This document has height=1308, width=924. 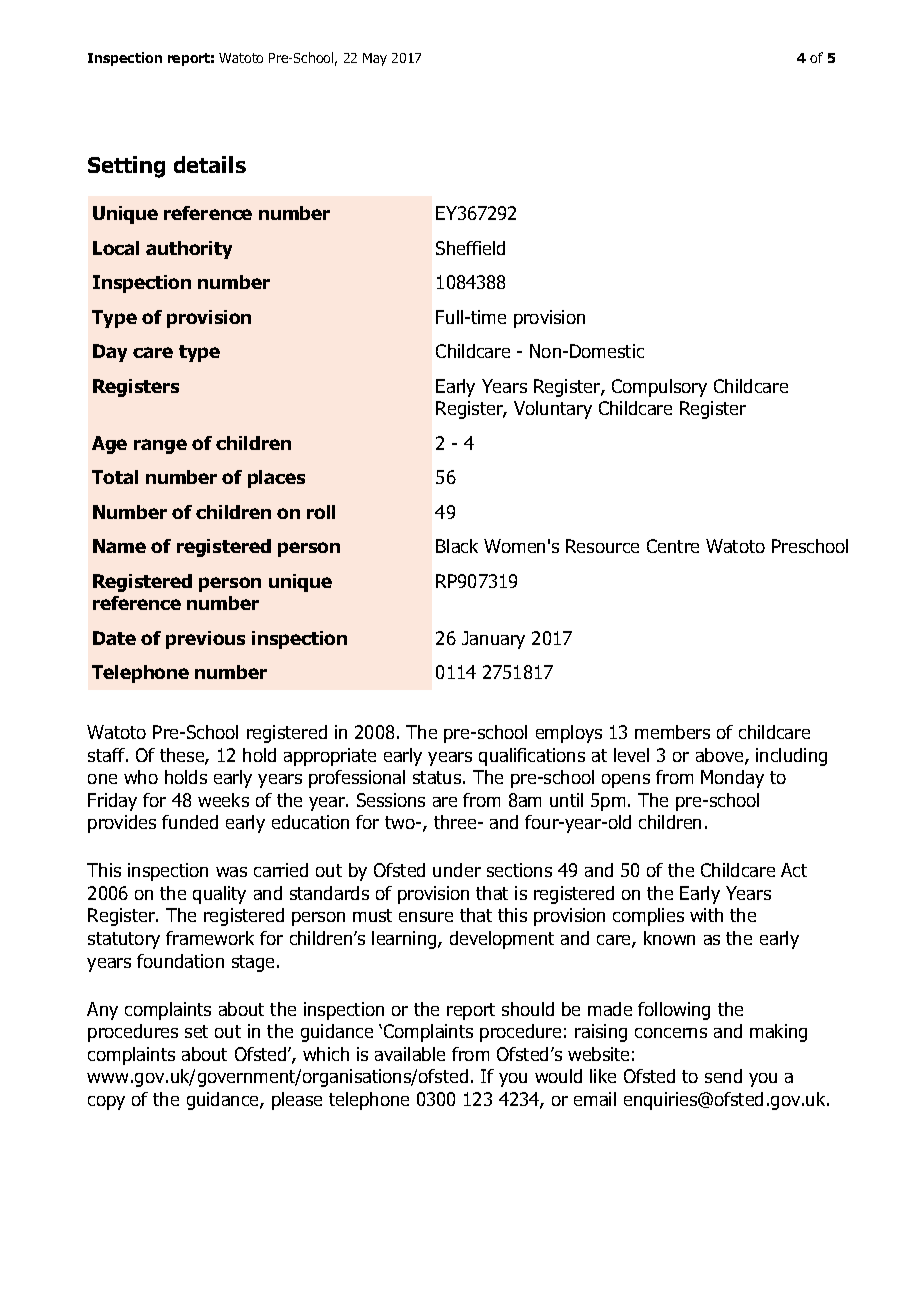 I want to click on who, so click(x=141, y=777).
